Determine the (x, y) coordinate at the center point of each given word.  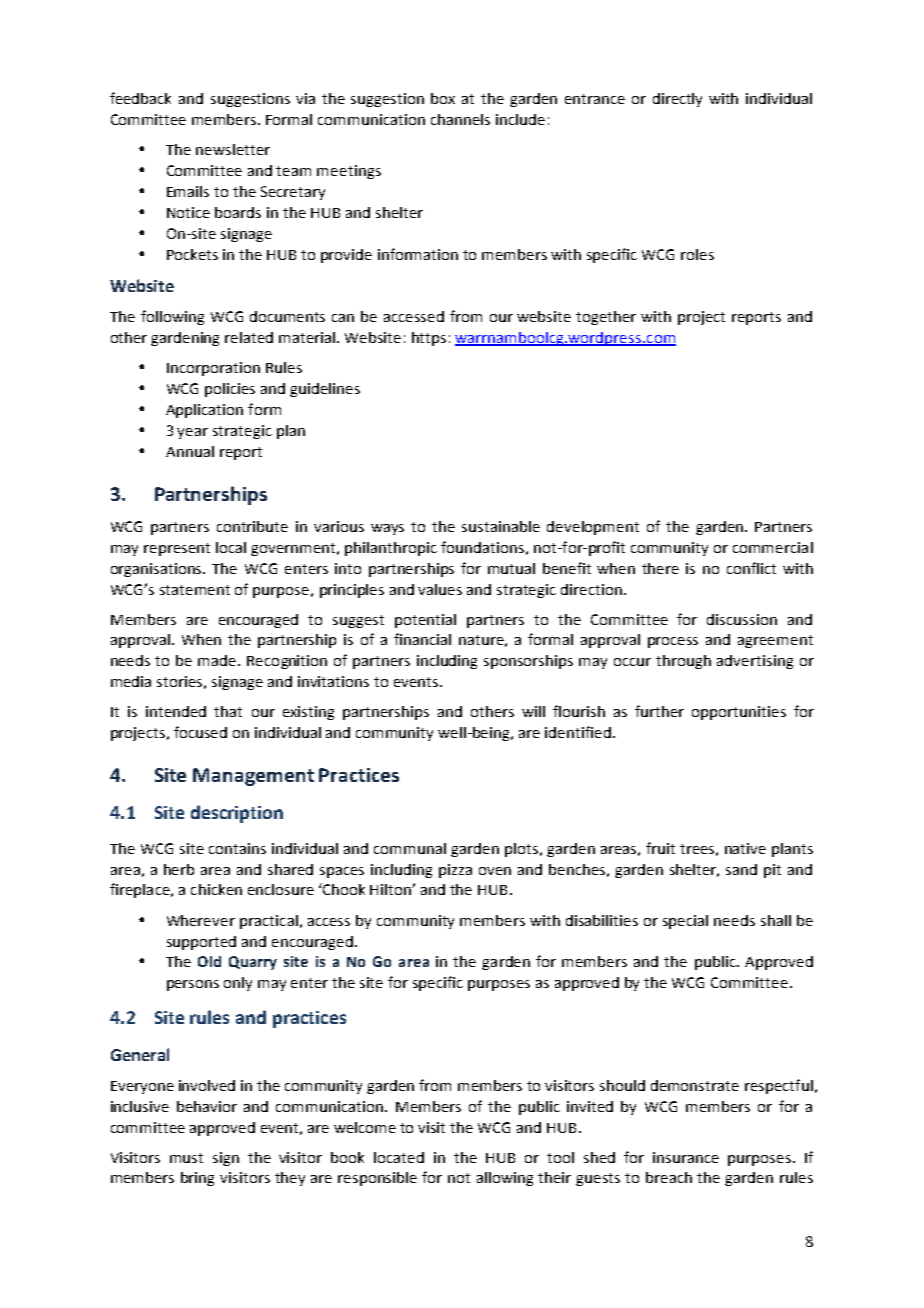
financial (422, 639)
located (399, 1157)
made (218, 660)
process (673, 642)
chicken (216, 889)
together (606, 318)
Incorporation (213, 369)
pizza (455, 871)
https (429, 339)
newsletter (233, 149)
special (685, 922)
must (186, 1158)
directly (677, 100)
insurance (686, 1157)
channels (460, 119)
